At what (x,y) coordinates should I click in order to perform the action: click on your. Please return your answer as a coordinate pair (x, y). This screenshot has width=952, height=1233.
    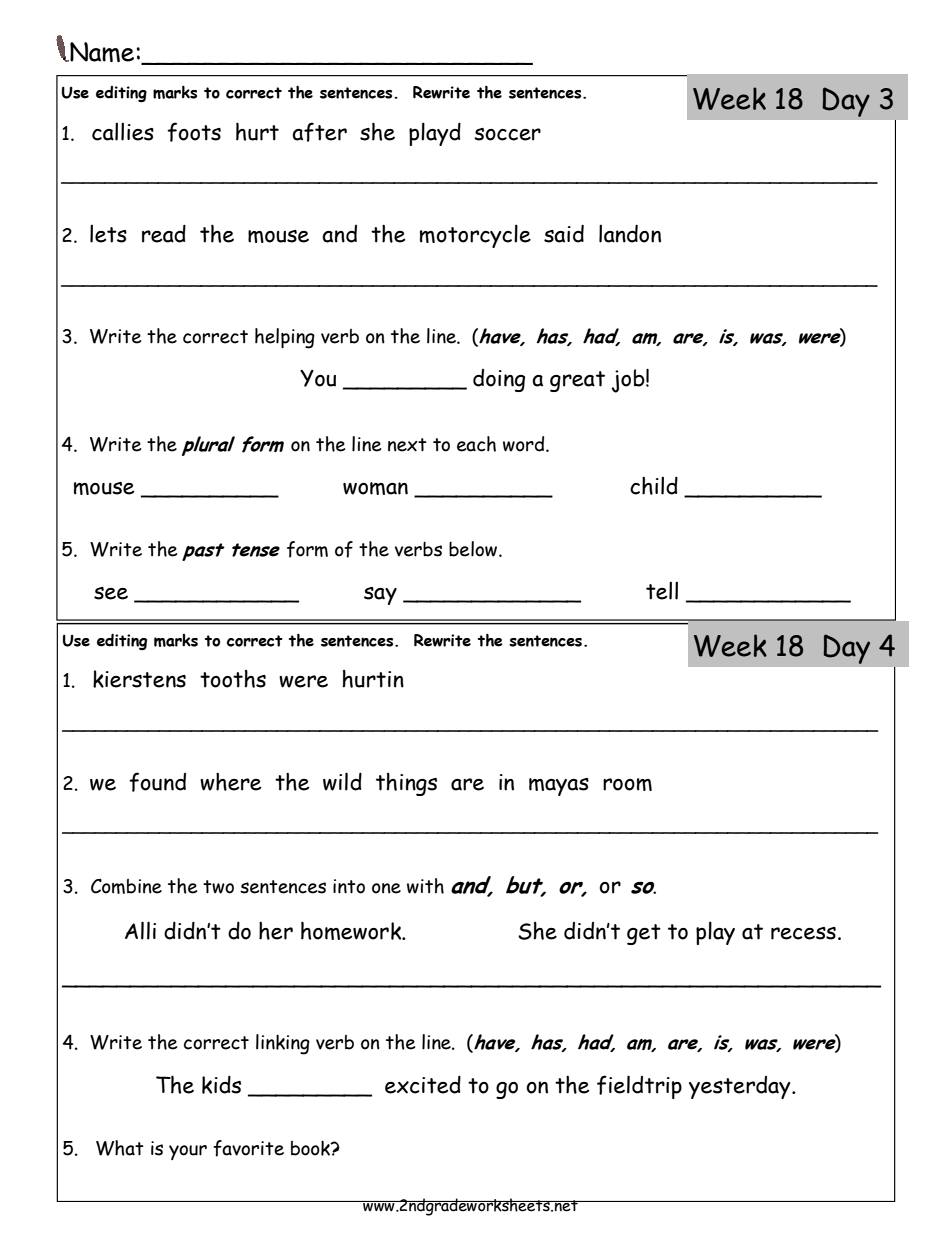
    Looking at the image, I should click on (188, 1152).
